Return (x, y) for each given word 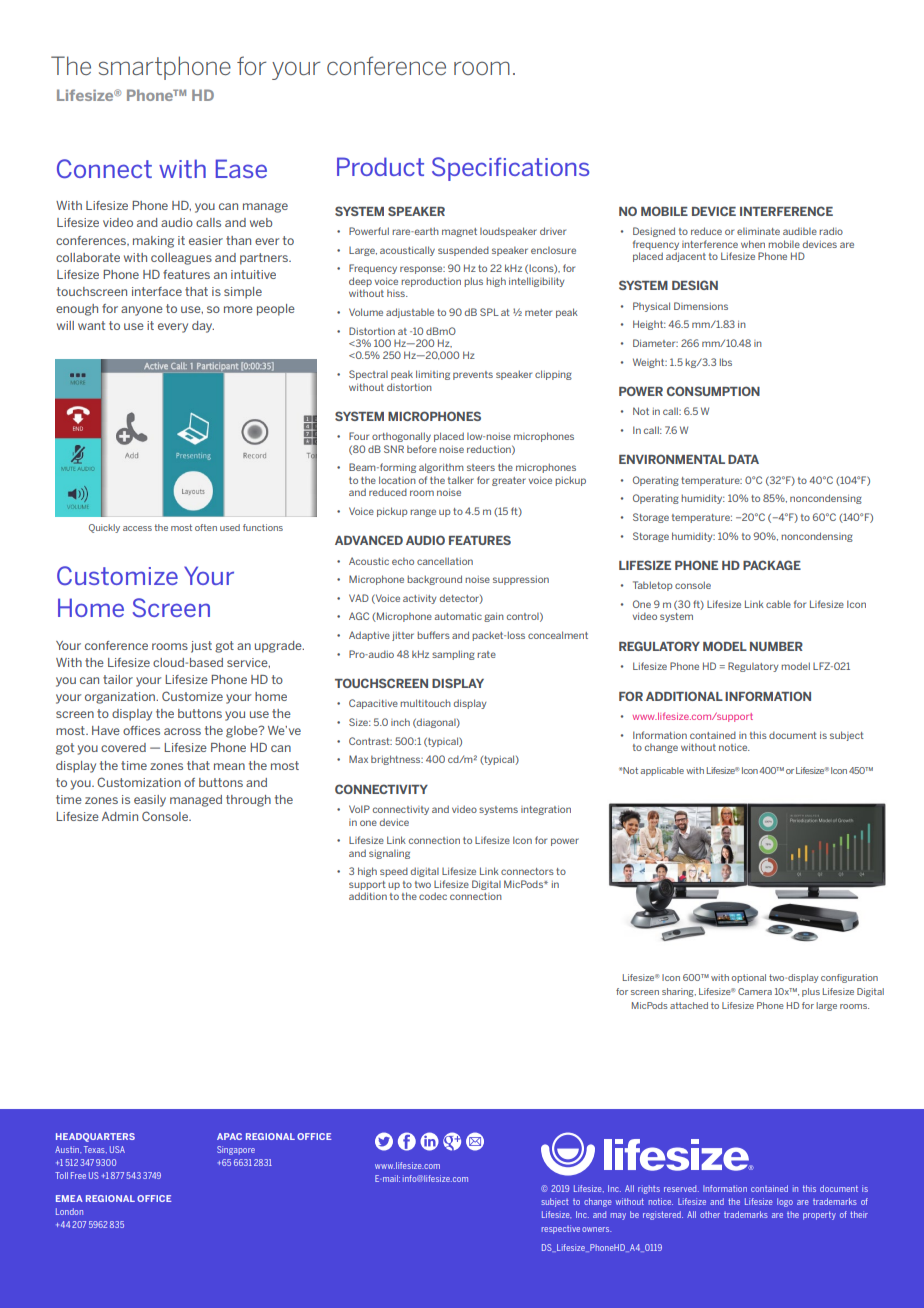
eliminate (758, 231)
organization (121, 698)
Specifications (510, 169)
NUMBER (776, 646)
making (153, 242)
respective (561, 1229)
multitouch (425, 703)
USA (117, 1149)
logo (785, 1202)
